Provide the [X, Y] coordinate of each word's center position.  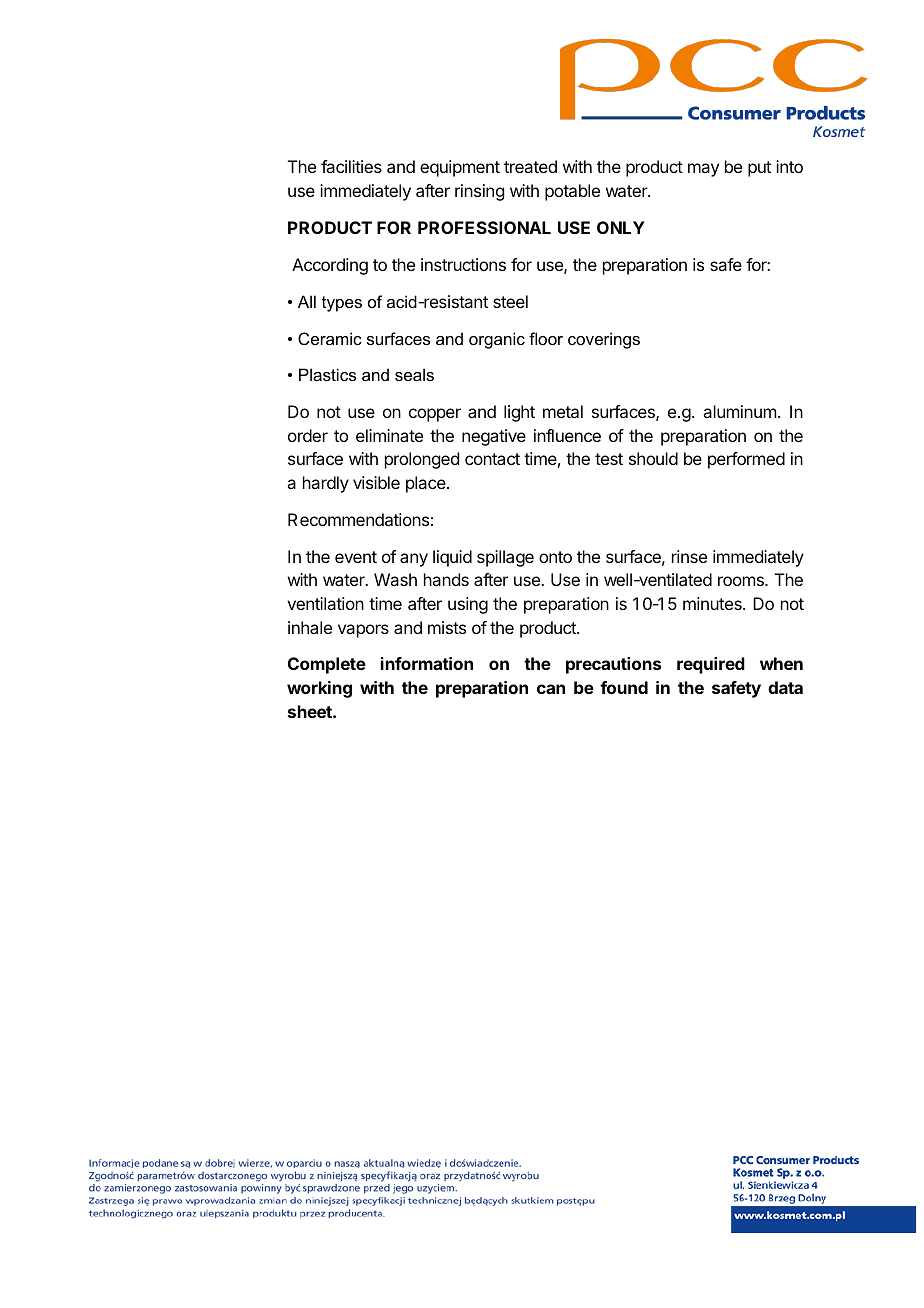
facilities [351, 166]
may [703, 170]
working [319, 689]
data [785, 687]
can [551, 689]
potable [572, 192]
